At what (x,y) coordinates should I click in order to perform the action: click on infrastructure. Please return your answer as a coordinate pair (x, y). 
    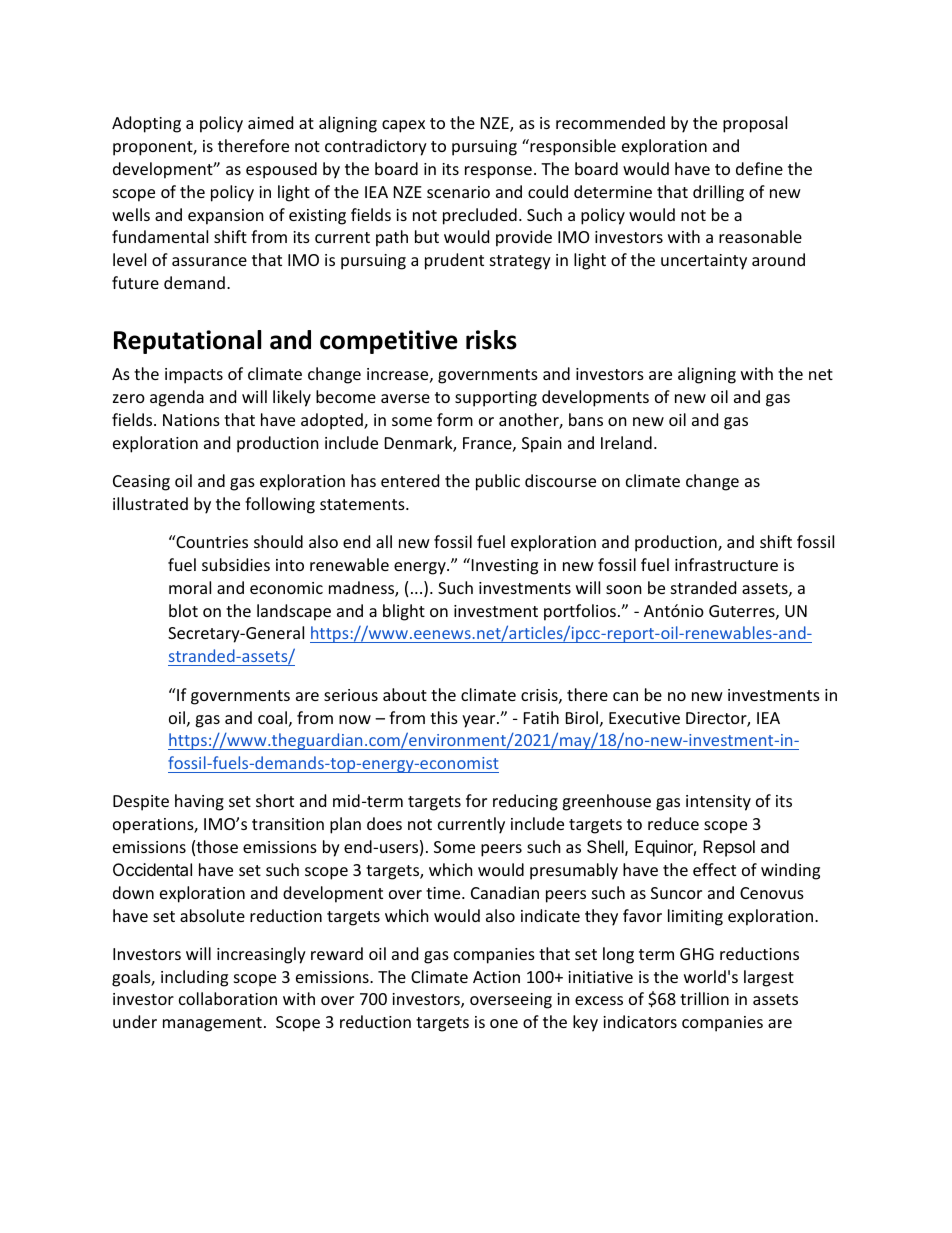
    Looking at the image, I should click on (726, 564).
